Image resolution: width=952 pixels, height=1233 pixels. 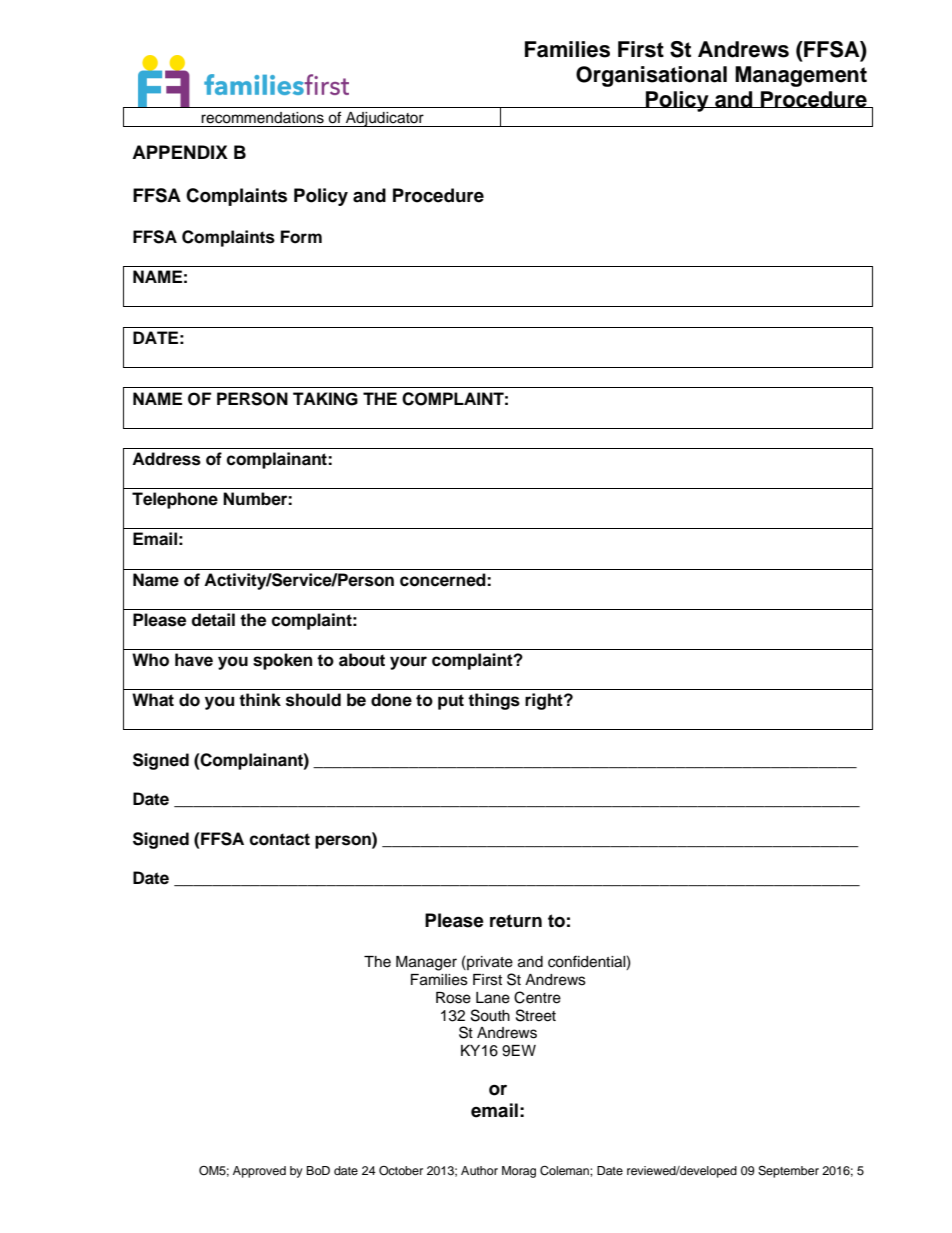 What do you see at coordinates (545, 701) in the page?
I see `right` at bounding box center [545, 701].
